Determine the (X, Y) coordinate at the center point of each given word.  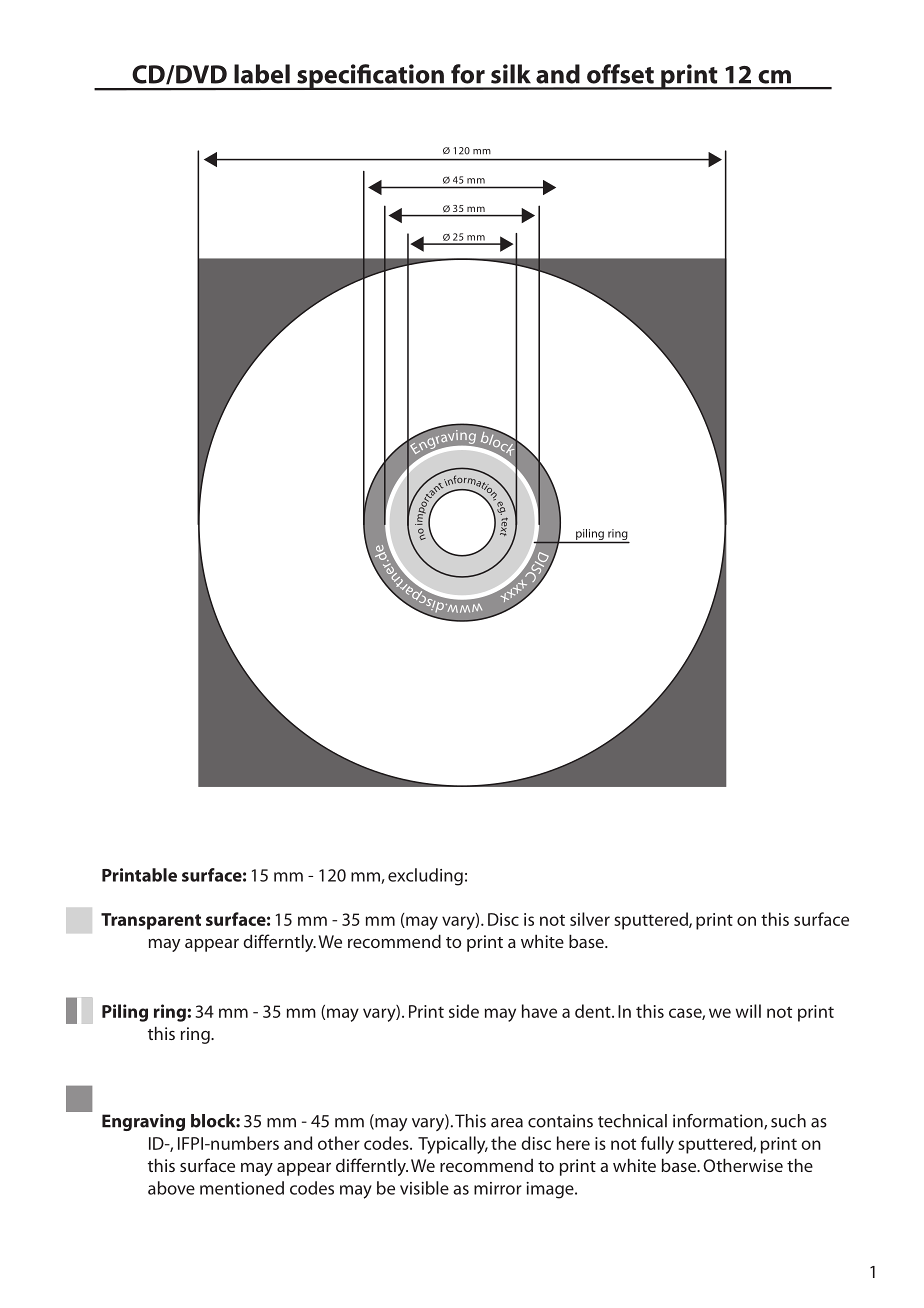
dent (594, 1011)
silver (590, 919)
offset (620, 74)
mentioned (242, 1188)
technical (632, 1121)
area (507, 1123)
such (788, 1121)
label (262, 74)
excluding (425, 877)
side (464, 1011)
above (171, 1188)
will (748, 1011)
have (539, 1011)
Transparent (151, 921)
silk (511, 74)
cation (408, 74)
